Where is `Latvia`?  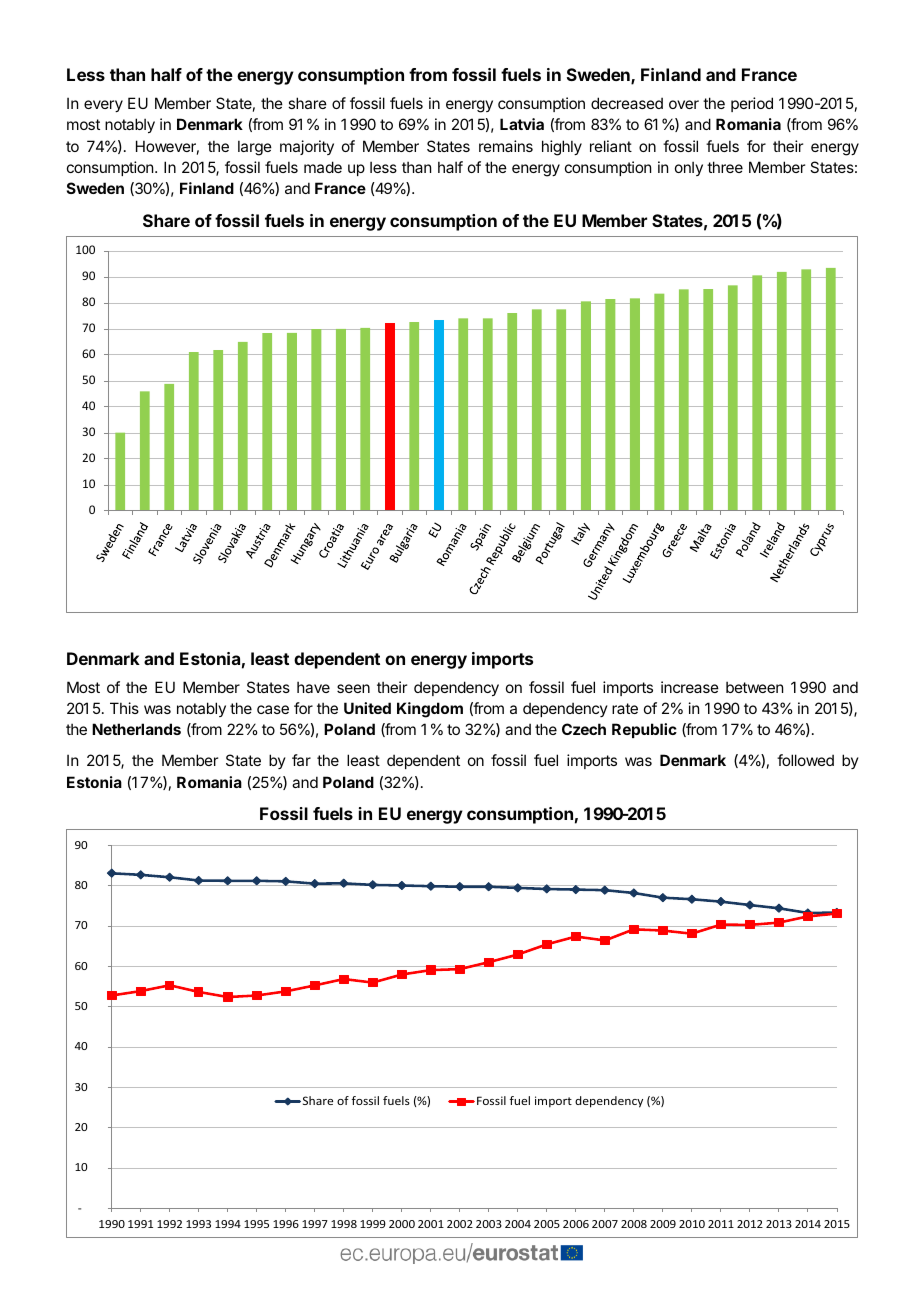 Latvia is located at coordinates (522, 124).
